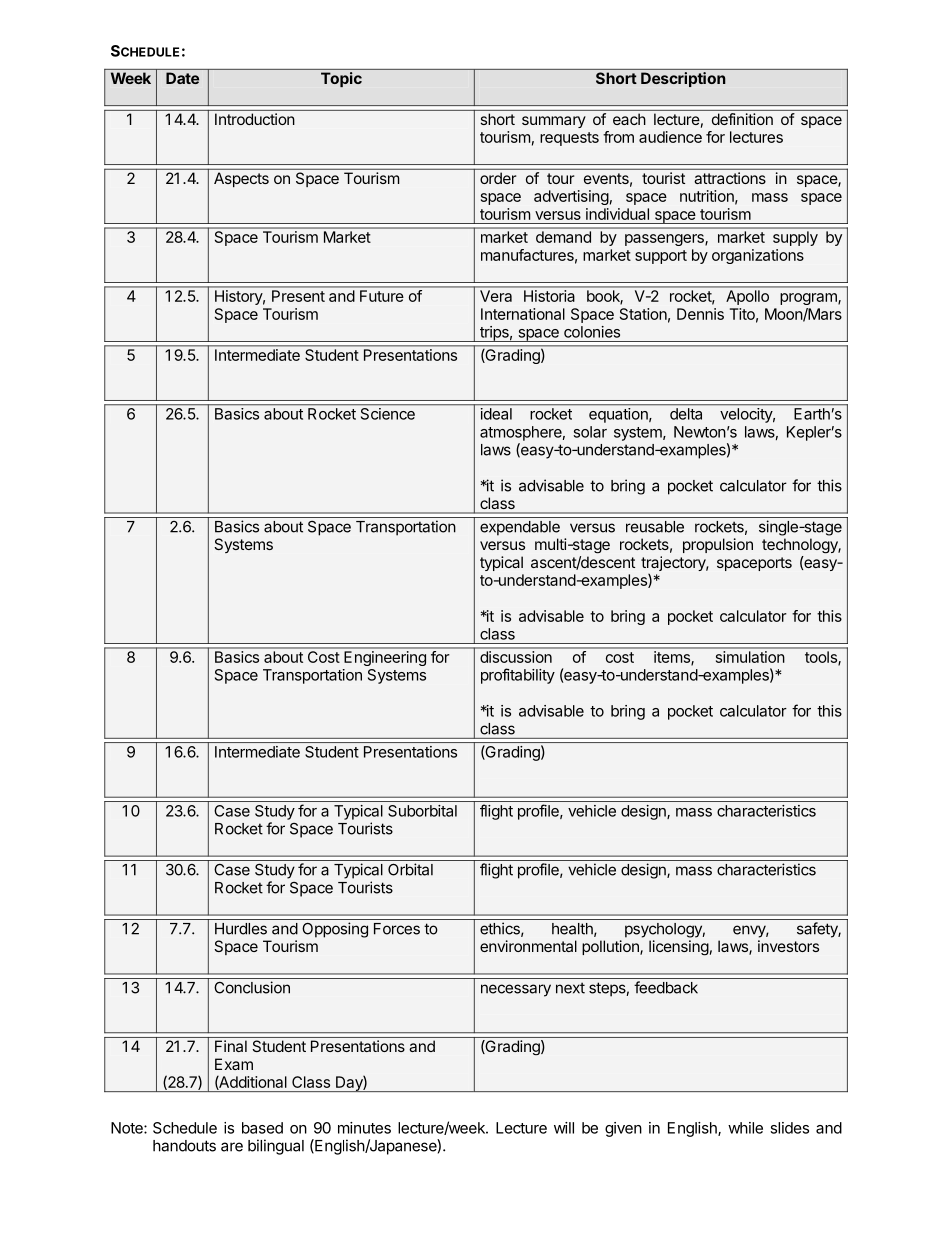 The height and width of the screenshot is (1233, 952). Describe the element at coordinates (241, 929) in the screenshot. I see `Hurdles` at that location.
